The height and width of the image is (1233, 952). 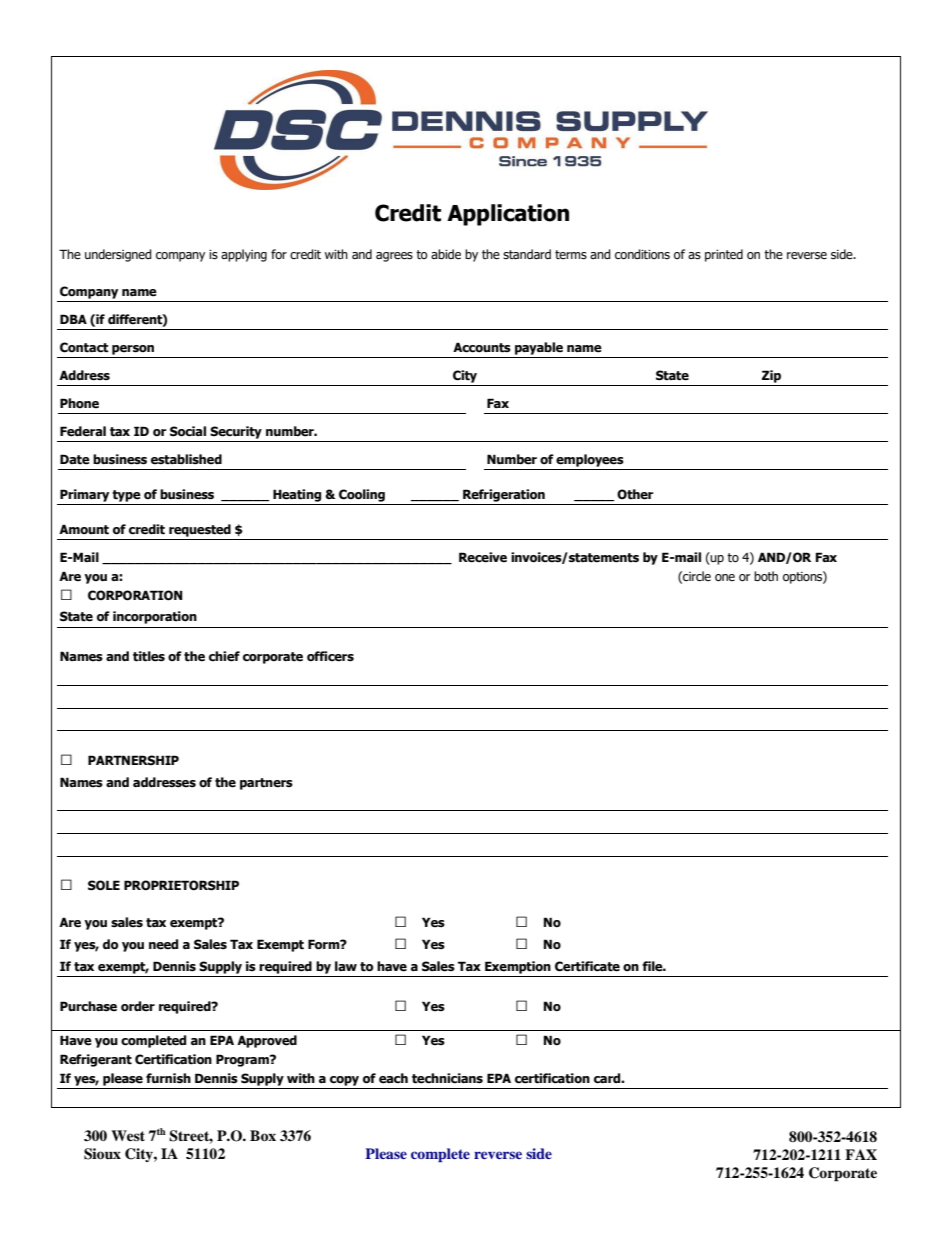 What do you see at coordinates (330, 656) in the image?
I see `officers` at bounding box center [330, 656].
